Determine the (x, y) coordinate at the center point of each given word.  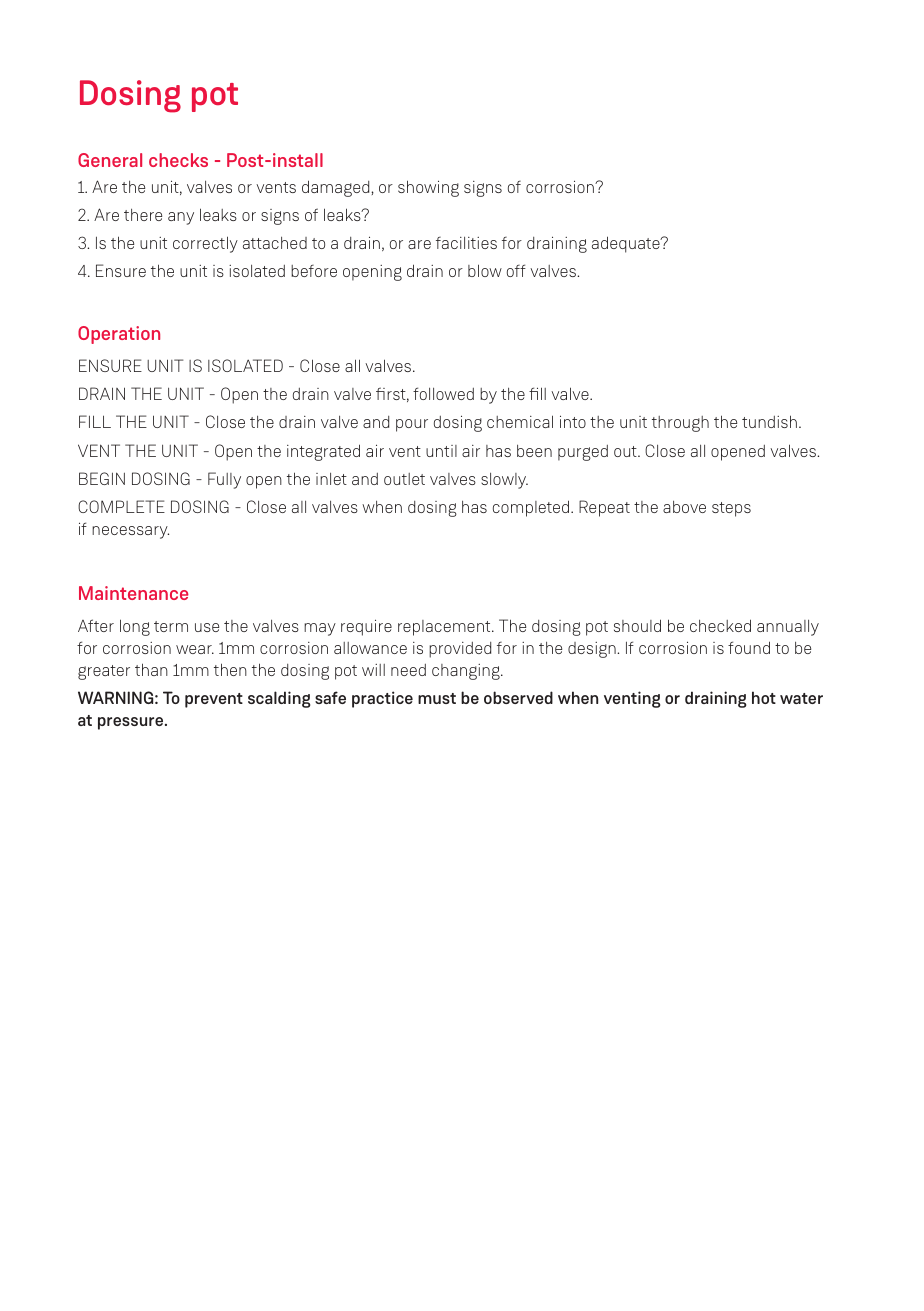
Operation (119, 335)
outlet (404, 479)
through (680, 424)
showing (428, 188)
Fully (224, 480)
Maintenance (134, 593)
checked (720, 625)
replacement (445, 628)
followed (443, 393)
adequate (627, 244)
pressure (132, 723)
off (516, 270)
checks (178, 160)
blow (485, 270)
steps (731, 509)
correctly (205, 244)
